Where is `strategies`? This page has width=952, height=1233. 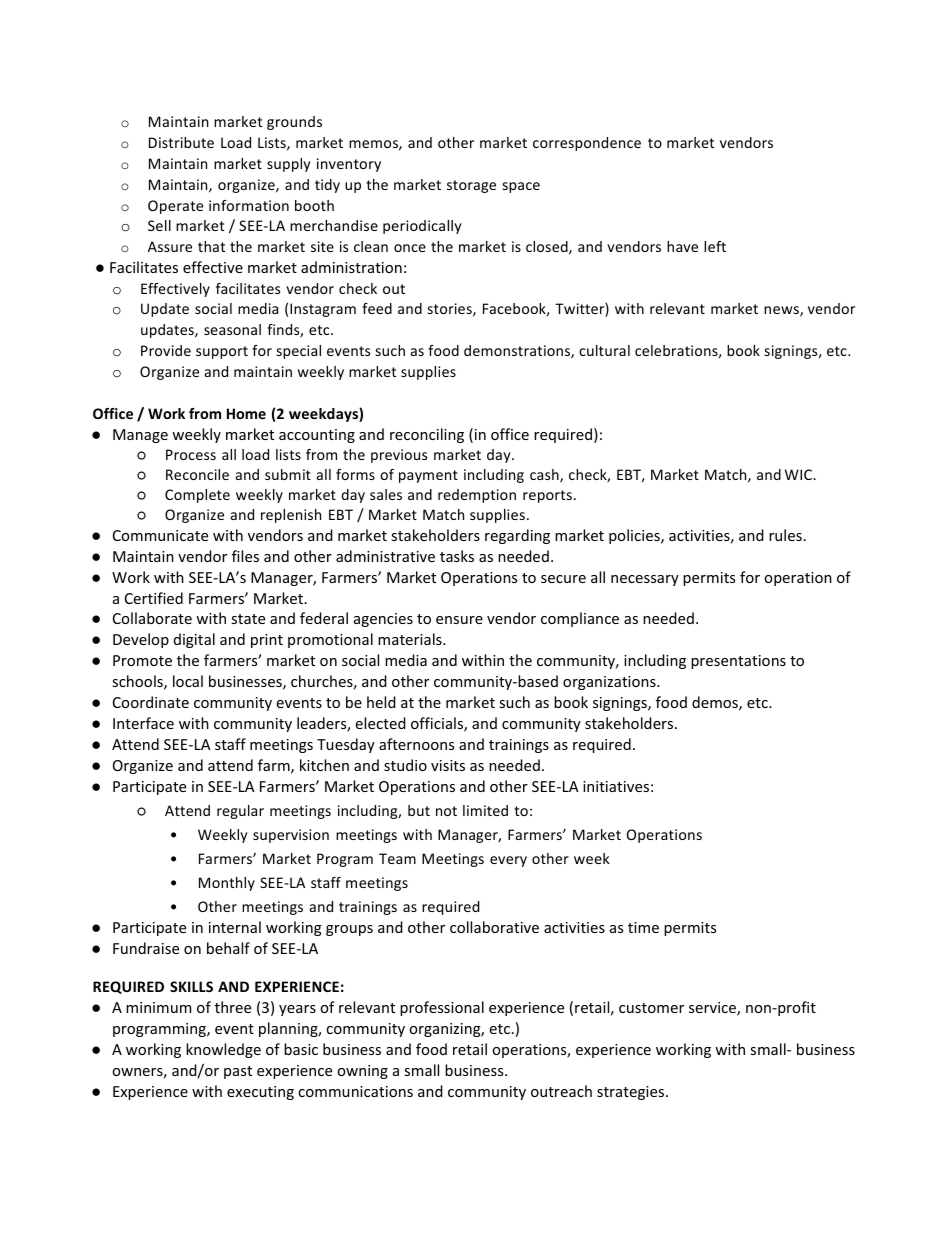
strategies is located at coordinates (632, 1093).
